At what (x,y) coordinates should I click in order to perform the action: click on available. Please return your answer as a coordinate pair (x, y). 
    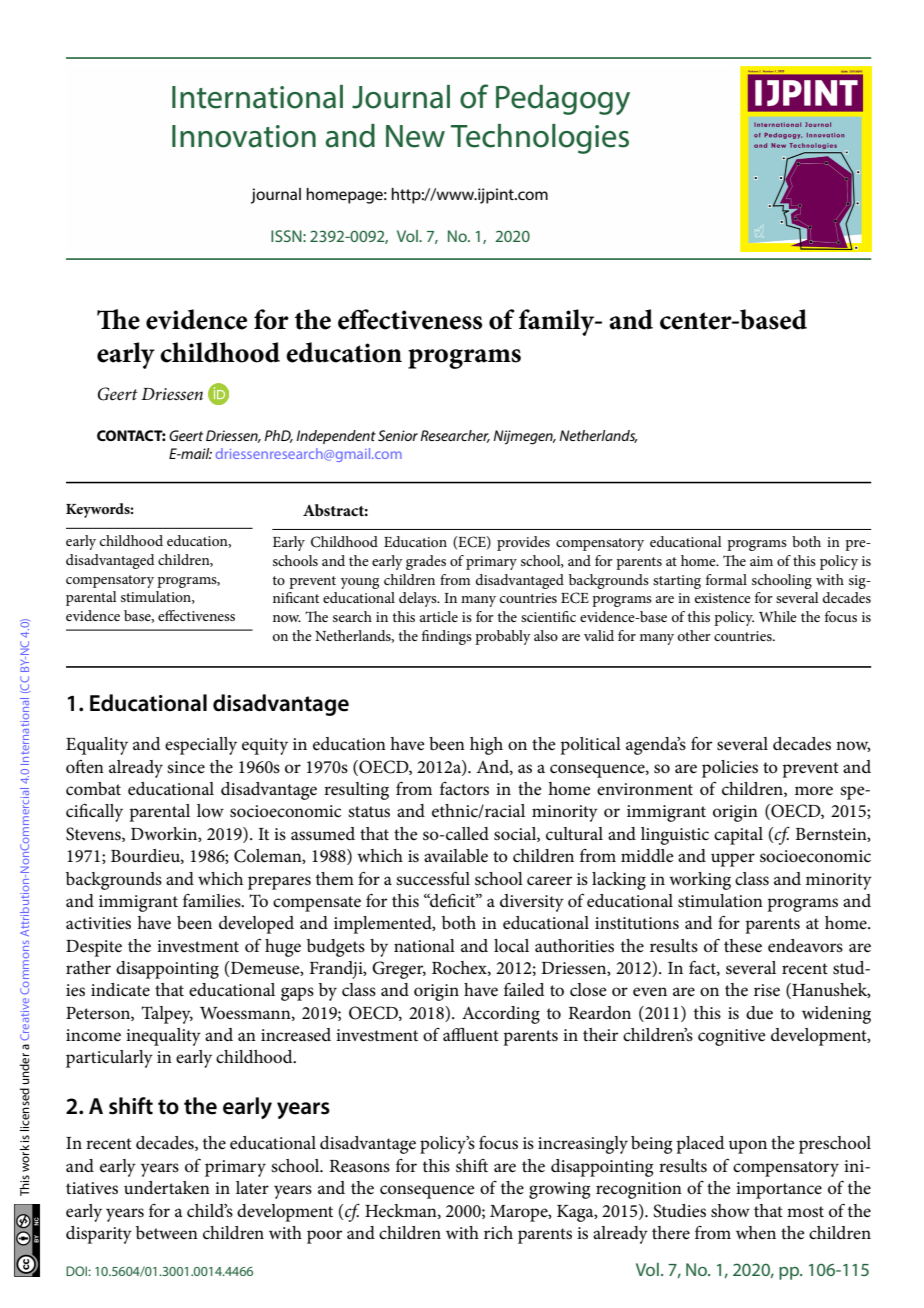
    Looking at the image, I should click on (456, 856).
